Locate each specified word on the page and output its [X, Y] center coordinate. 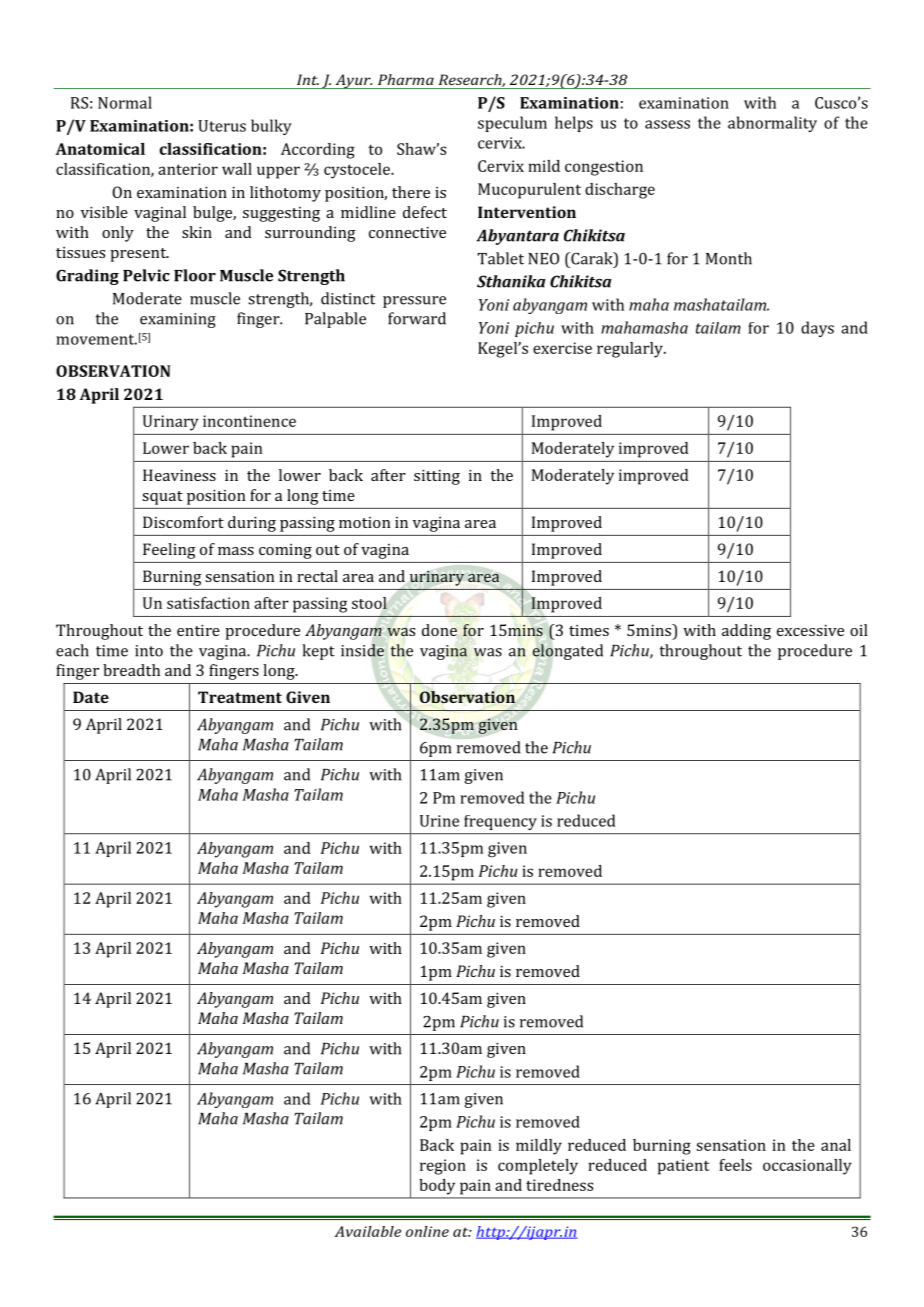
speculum [512, 124]
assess [667, 124]
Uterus [222, 126]
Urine [439, 821]
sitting [437, 477]
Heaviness [179, 475]
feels [735, 1165]
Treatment [240, 697]
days [817, 329]
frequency [500, 822]
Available [367, 1231]
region [443, 1167]
